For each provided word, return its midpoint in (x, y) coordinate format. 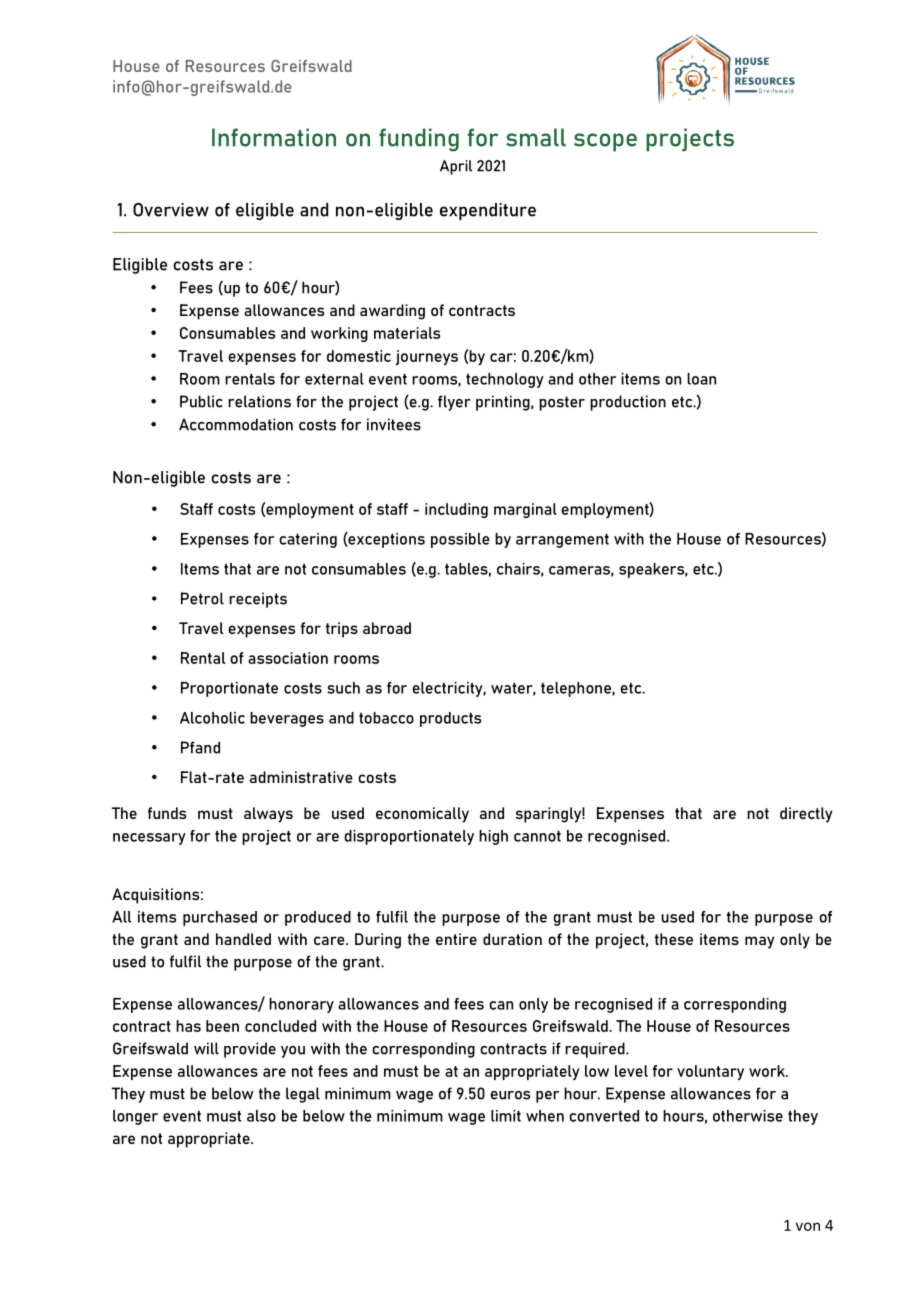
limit (506, 1116)
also (261, 1116)
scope (605, 142)
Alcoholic (212, 718)
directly (806, 815)
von (808, 1226)
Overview (171, 210)
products (450, 719)
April (456, 167)
